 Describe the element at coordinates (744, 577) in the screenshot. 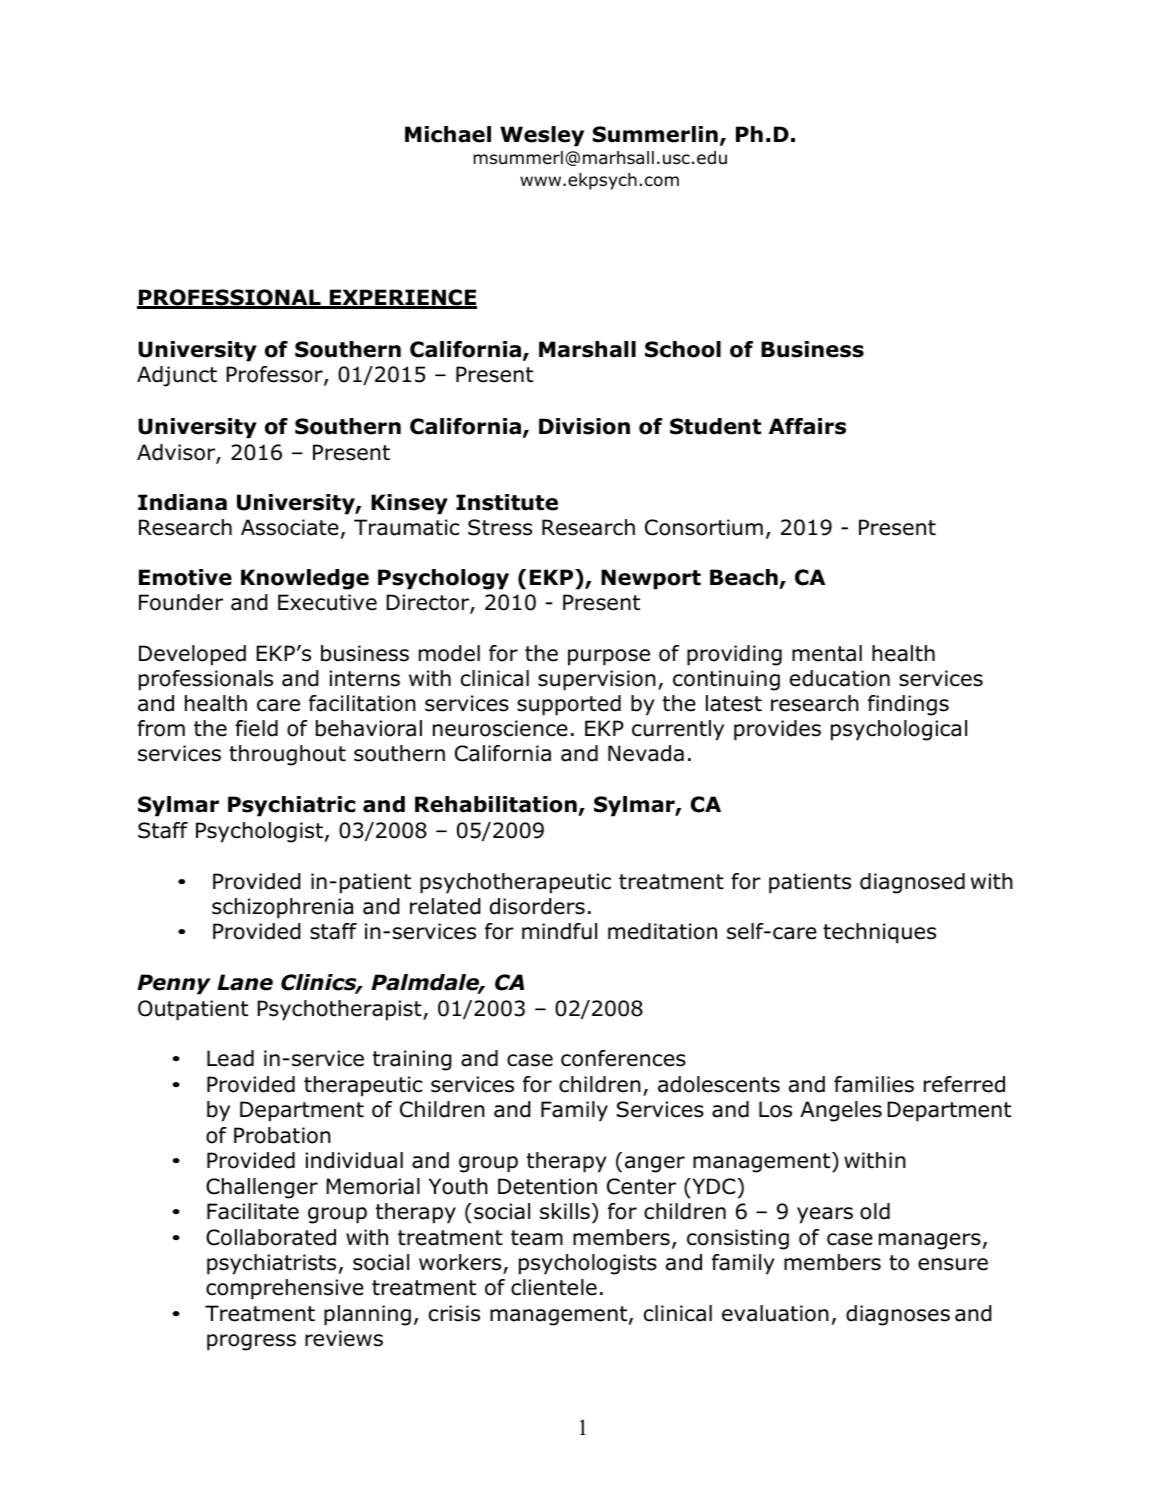

I see `Beach` at that location.
